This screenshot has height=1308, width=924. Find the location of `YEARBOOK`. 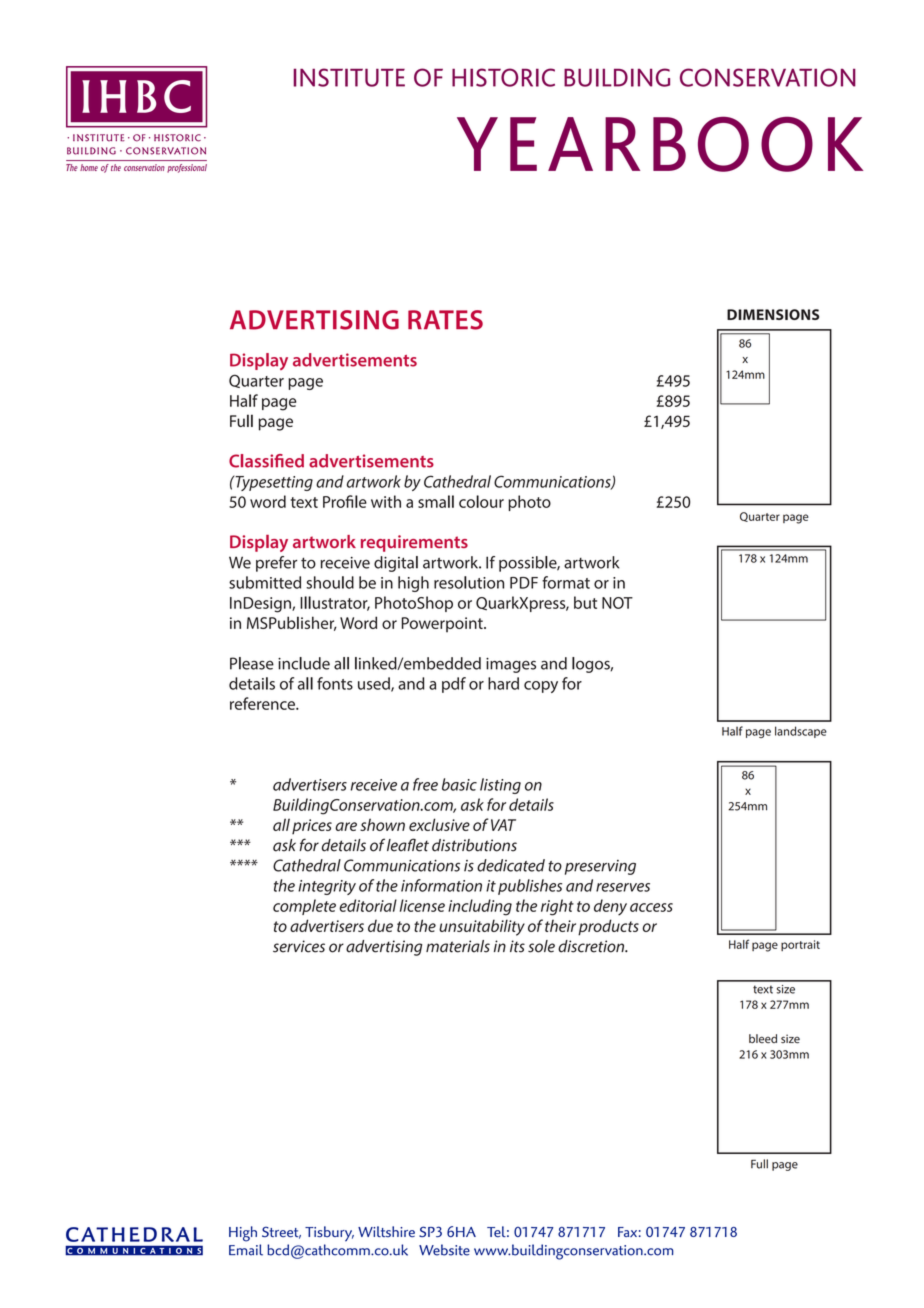

YEARBOOK is located at coordinates (660, 144).
